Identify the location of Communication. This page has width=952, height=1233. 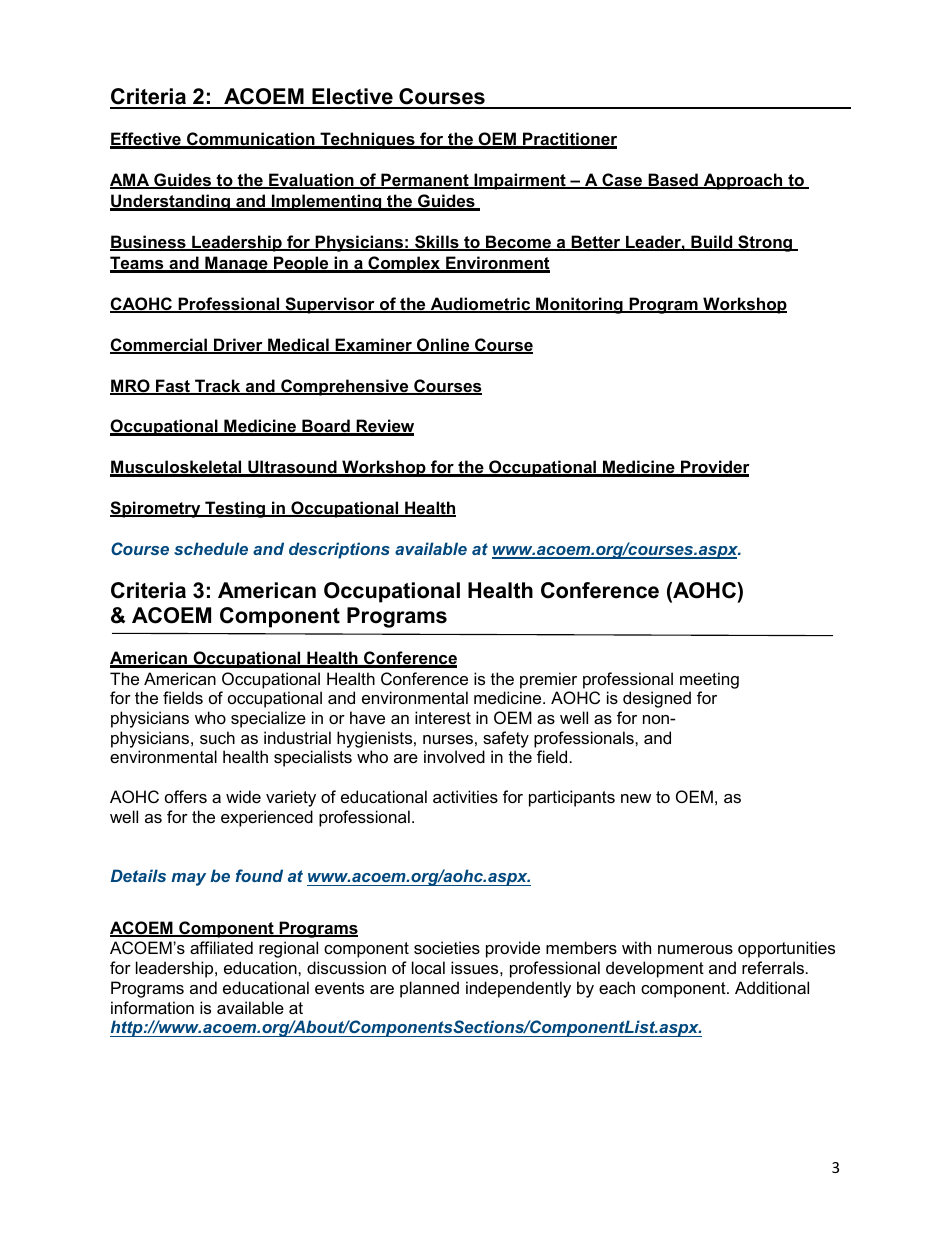
(251, 140).
